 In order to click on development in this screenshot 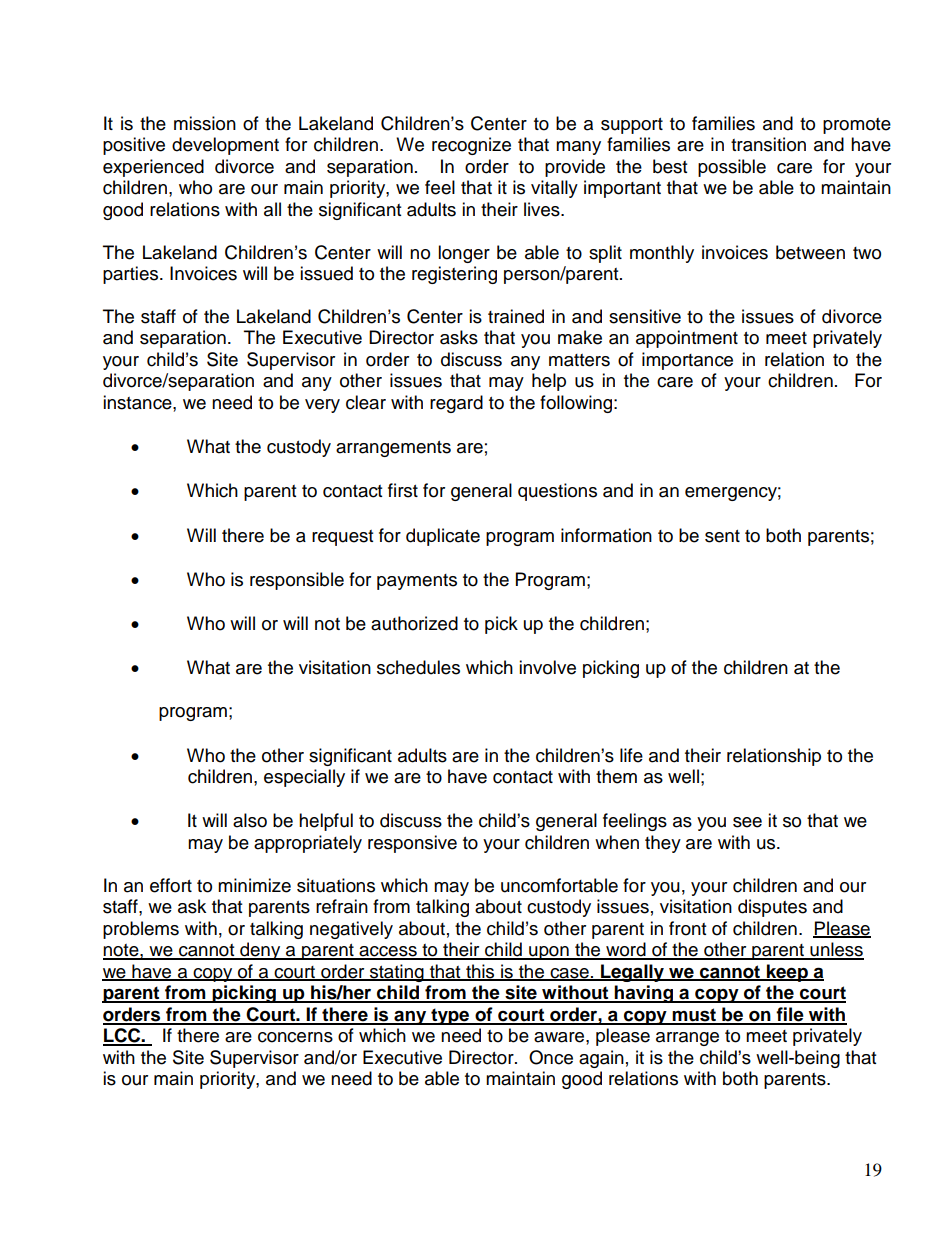, I will do `click(225, 146)`.
